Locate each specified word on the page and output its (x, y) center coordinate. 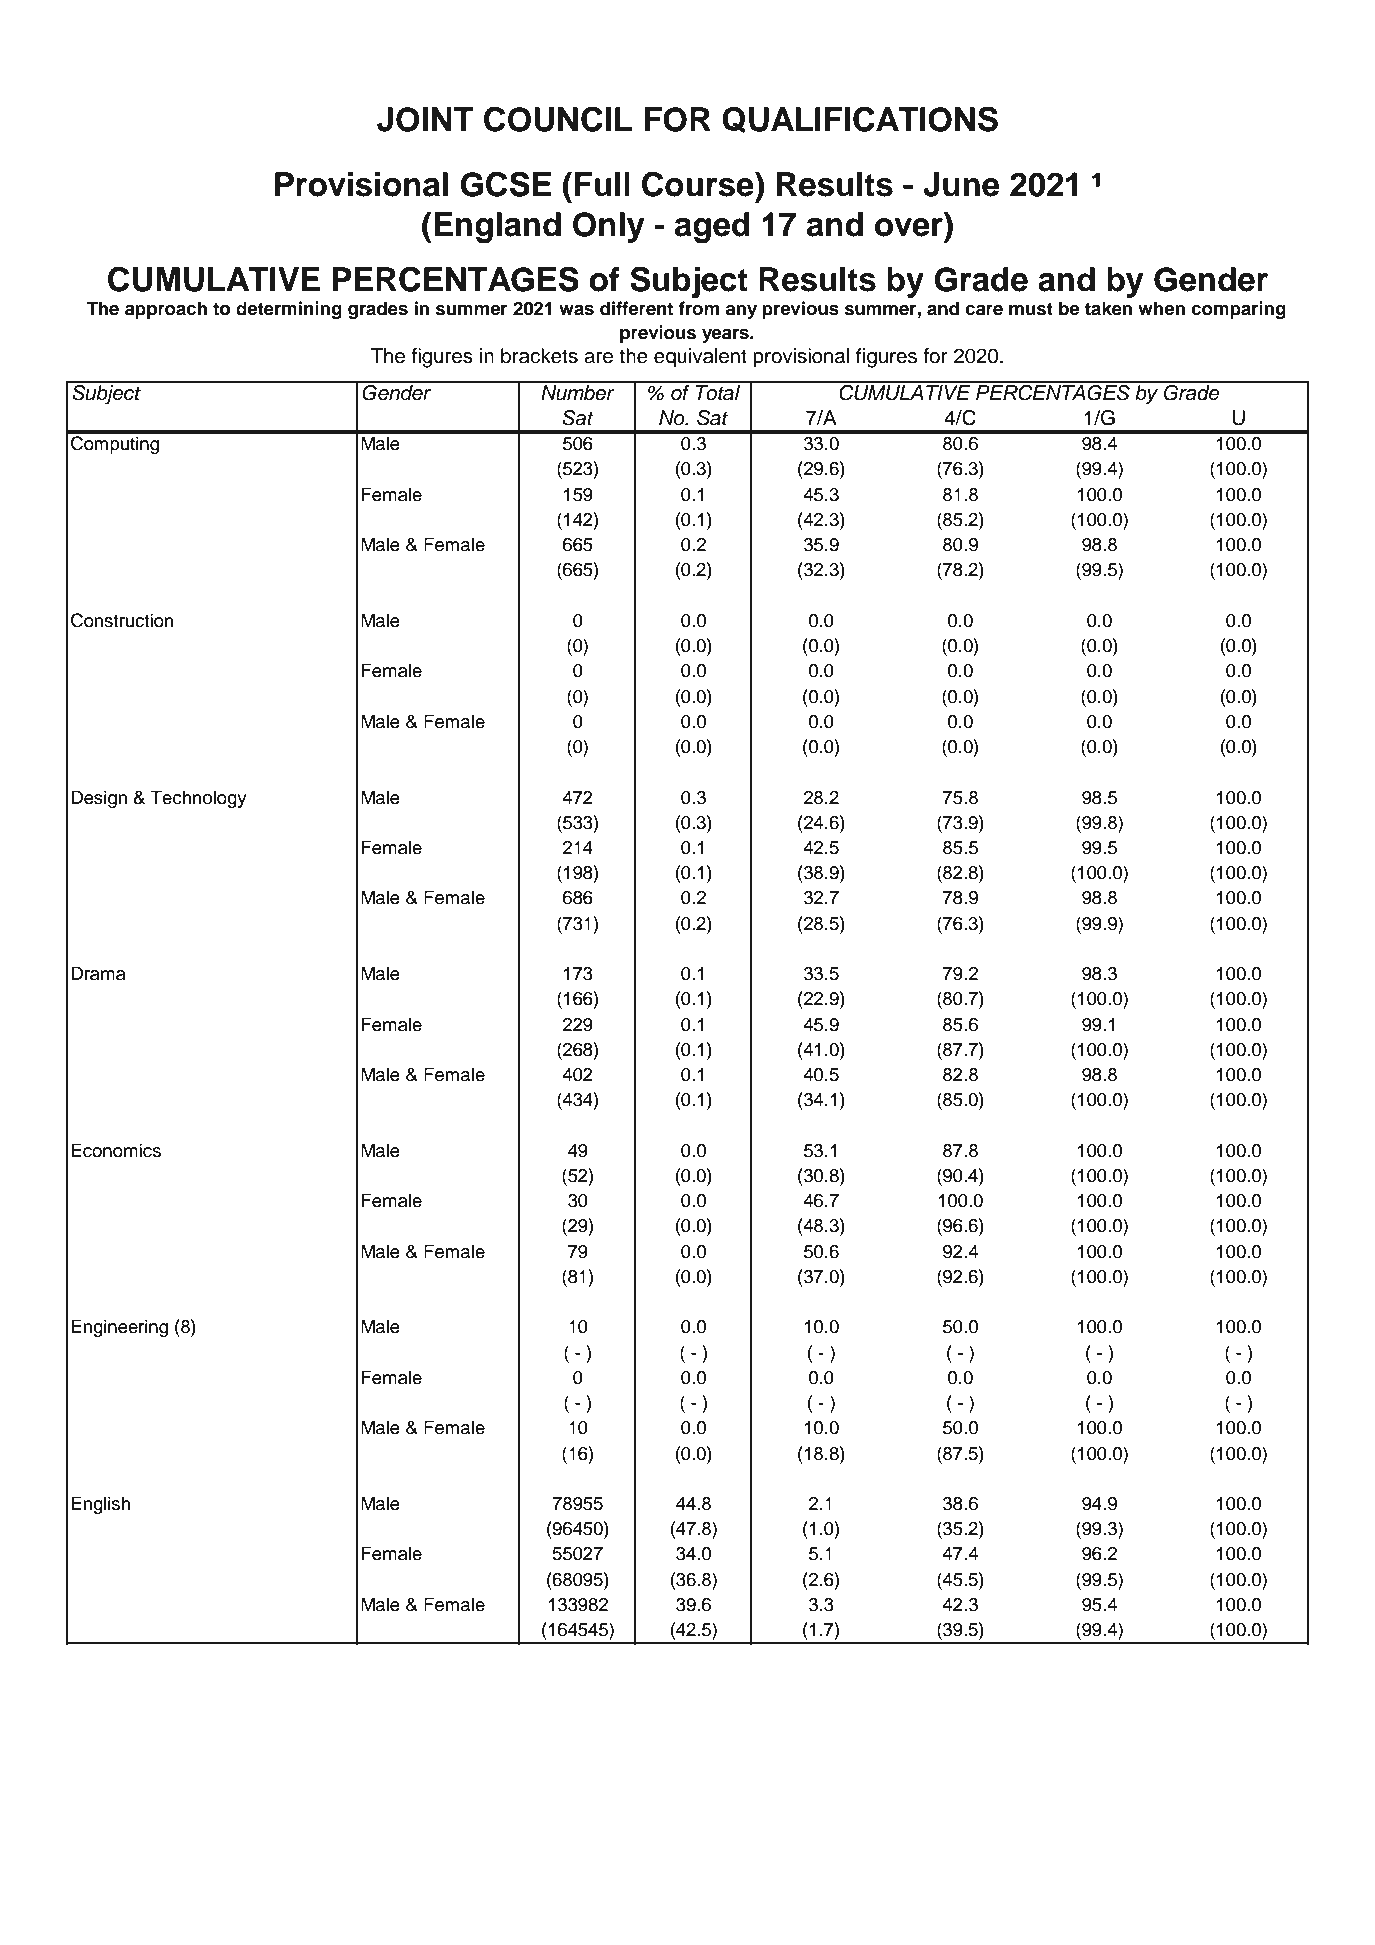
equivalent (700, 358)
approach (166, 310)
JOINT (425, 119)
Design (99, 799)
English (101, 1505)
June (961, 184)
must (1031, 309)
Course (699, 184)
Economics (116, 1150)
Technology (199, 799)
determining (289, 310)
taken (1108, 308)
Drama (98, 973)
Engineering (119, 1328)
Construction (122, 620)
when (1161, 308)
